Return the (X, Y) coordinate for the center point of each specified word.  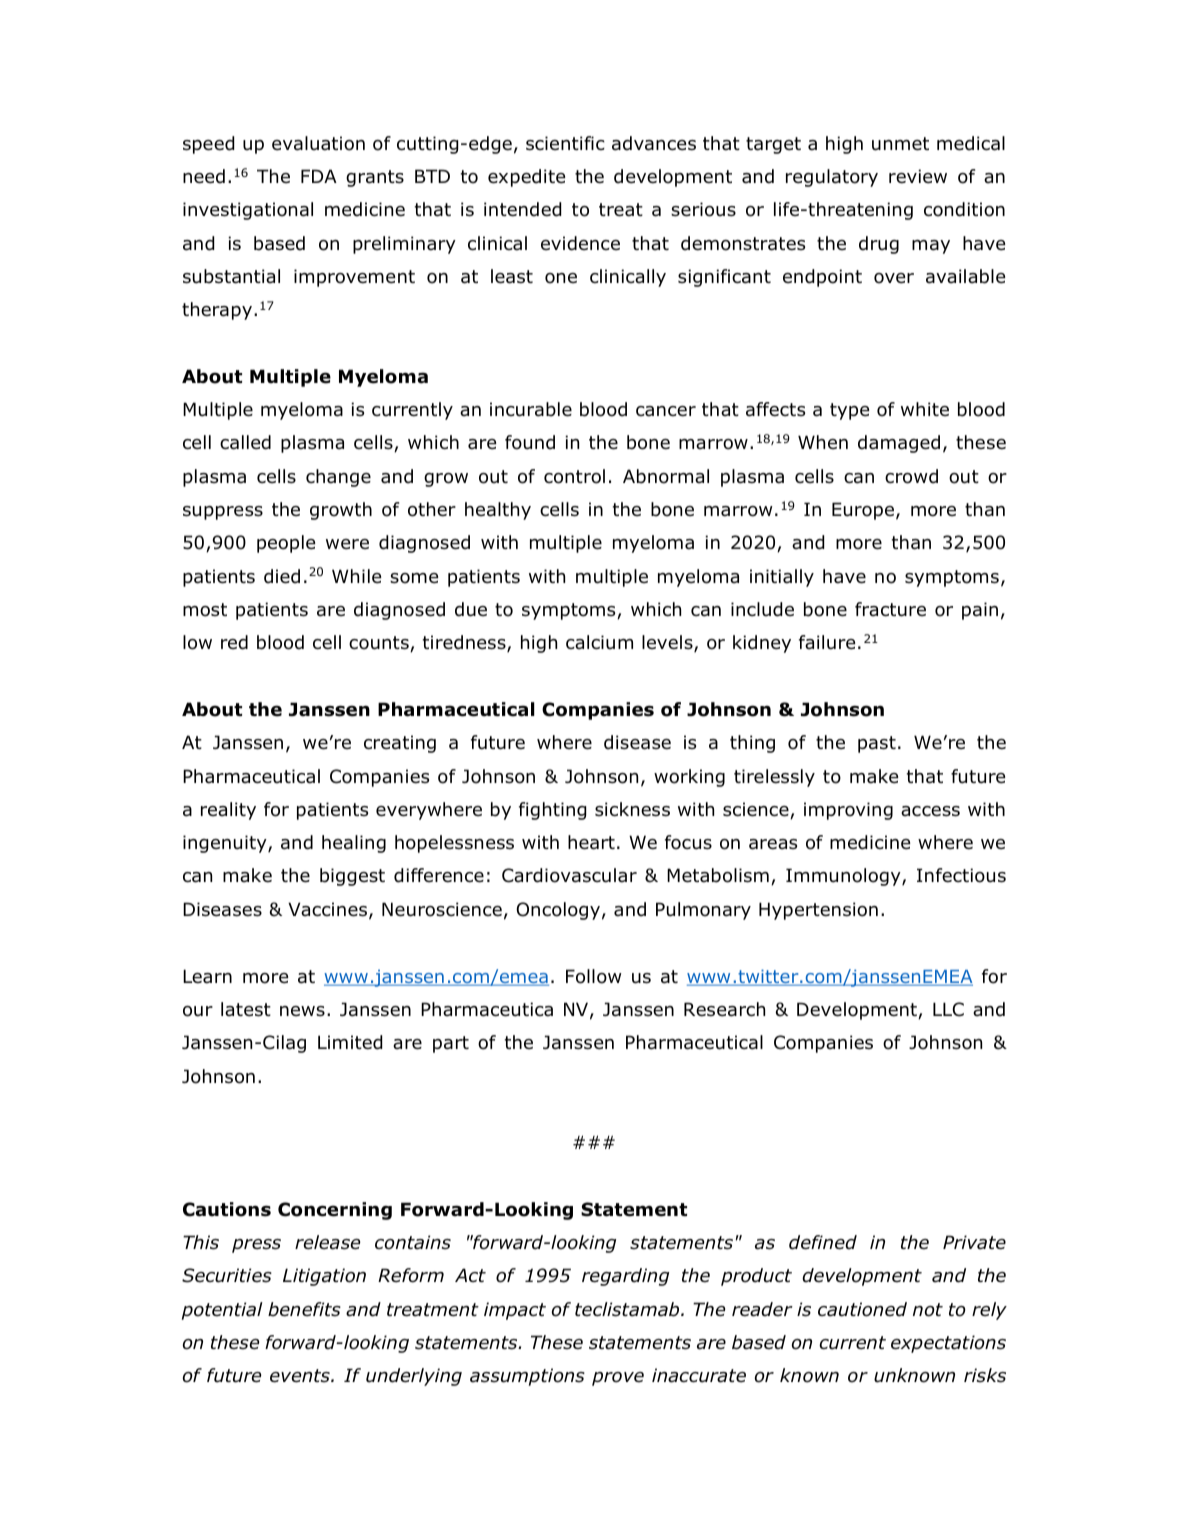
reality (228, 811)
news (302, 1011)
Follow (594, 976)
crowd (911, 476)
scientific (565, 143)
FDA (319, 176)
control (574, 476)
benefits (304, 1309)
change (338, 478)
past (877, 744)
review (918, 176)
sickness (632, 809)
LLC (948, 1009)
